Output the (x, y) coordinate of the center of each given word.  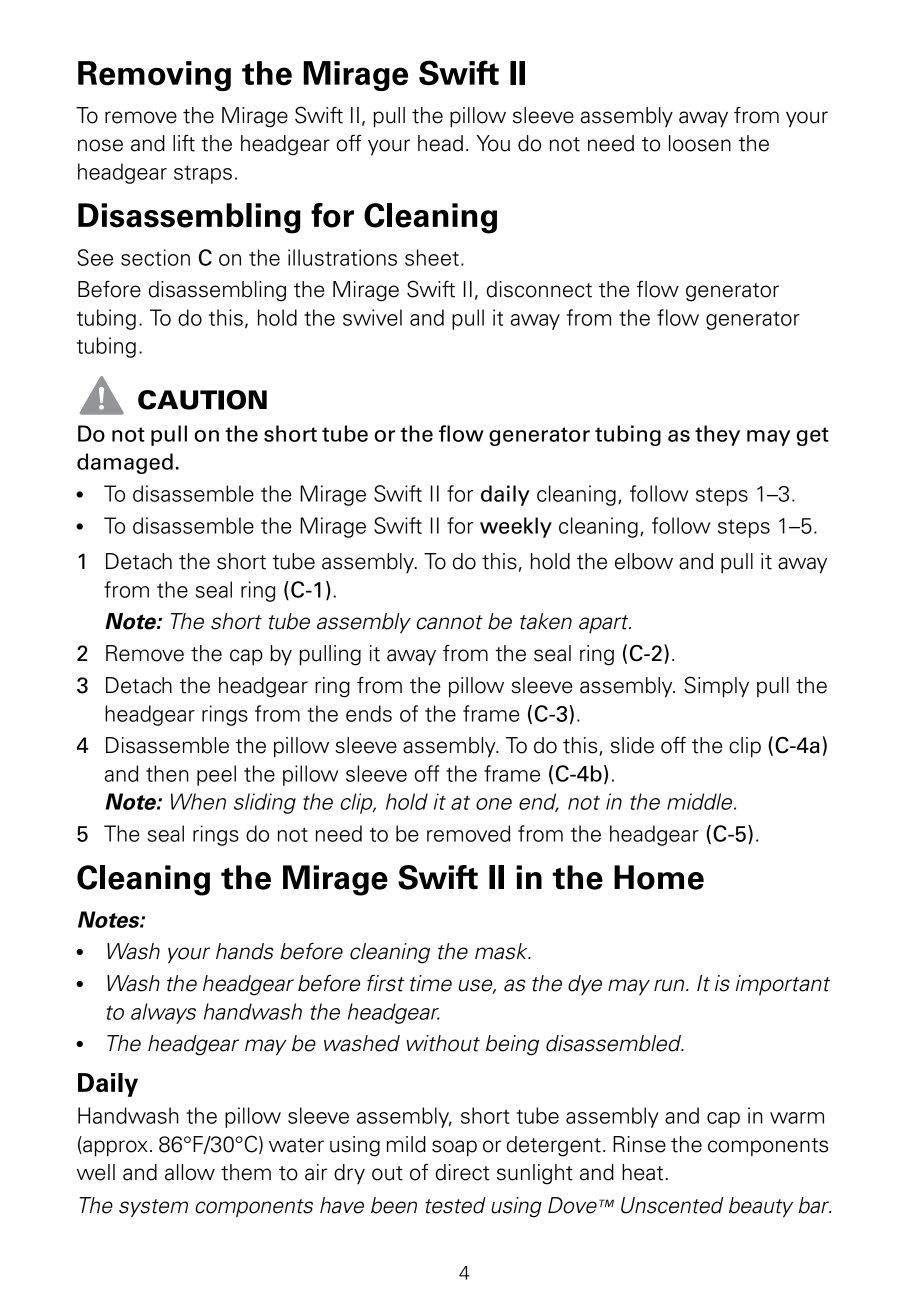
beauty (761, 1207)
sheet (432, 257)
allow (190, 1172)
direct (463, 1172)
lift (184, 143)
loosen (700, 143)
